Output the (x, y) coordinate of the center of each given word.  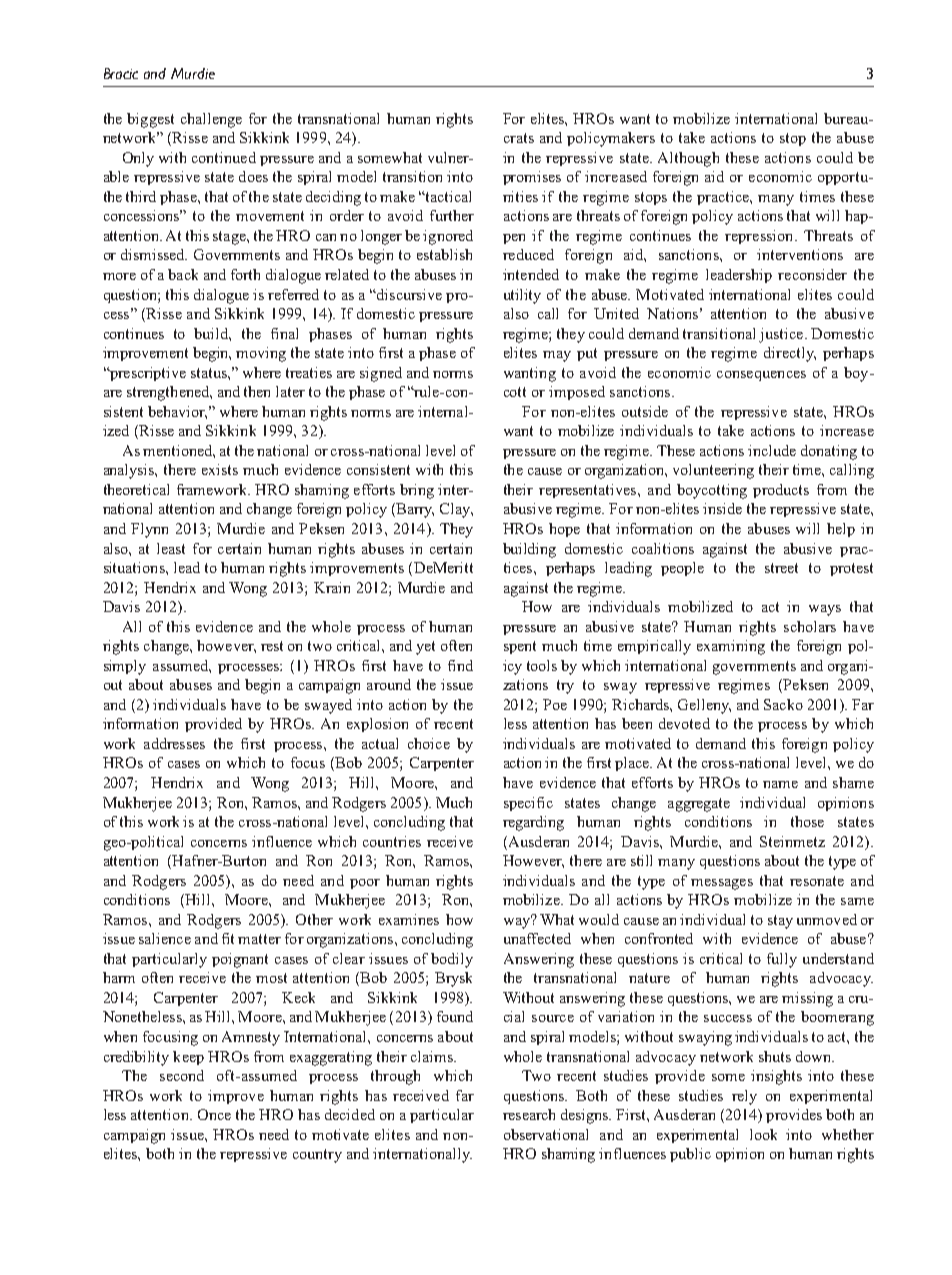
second (182, 1075)
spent (520, 647)
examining (731, 647)
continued (224, 157)
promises (532, 178)
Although (688, 159)
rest (272, 646)
